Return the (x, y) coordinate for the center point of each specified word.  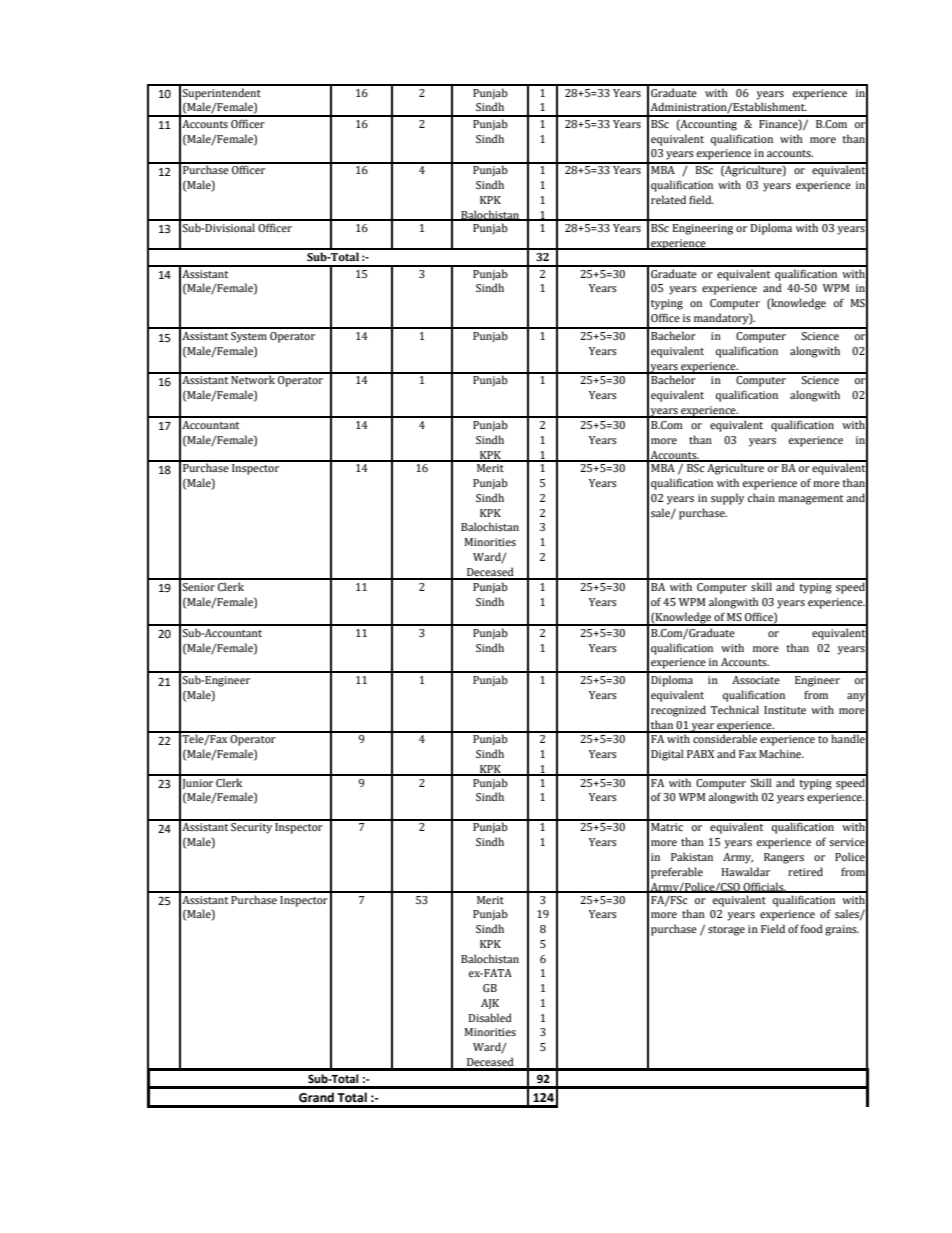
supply (727, 499)
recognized (678, 711)
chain (761, 497)
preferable (677, 873)
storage (726, 931)
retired (805, 871)
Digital (667, 755)
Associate (756, 680)
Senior (199, 587)
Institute (785, 710)
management (810, 500)
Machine (781, 753)
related (668, 199)
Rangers (784, 858)
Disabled (490, 1017)
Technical (735, 709)
